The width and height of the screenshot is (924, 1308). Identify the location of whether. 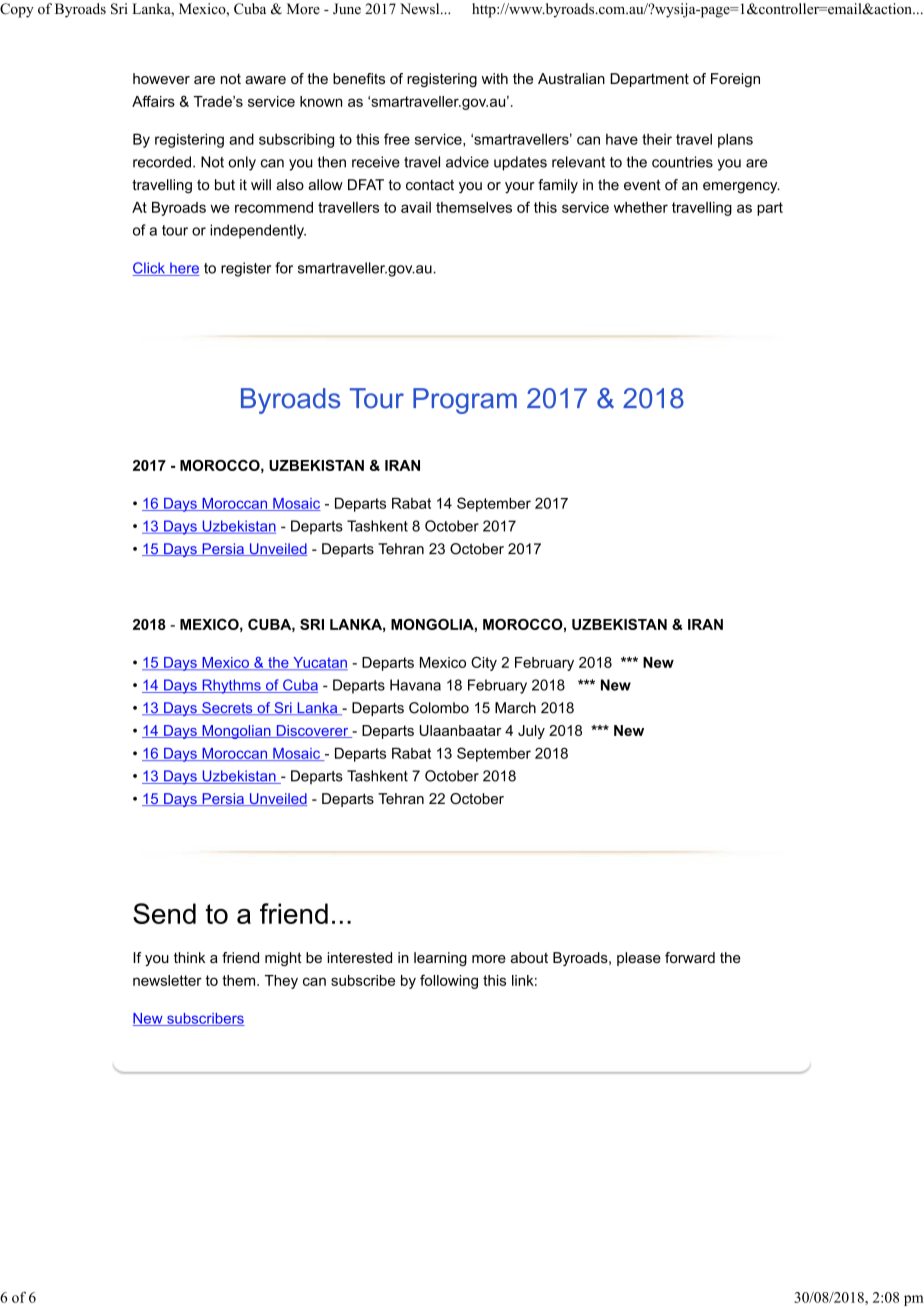
(641, 207).
